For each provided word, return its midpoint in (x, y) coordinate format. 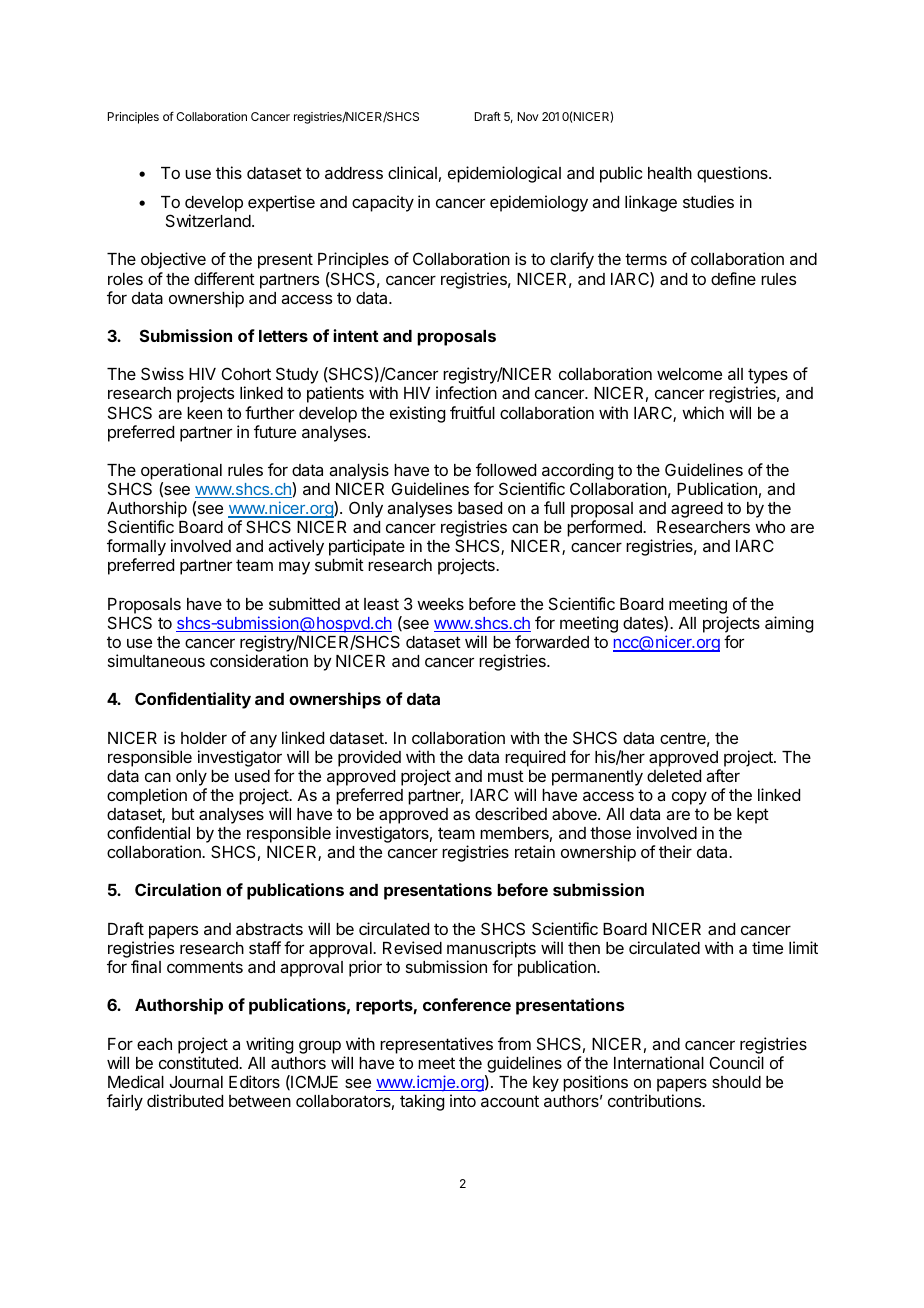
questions (733, 174)
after (723, 775)
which (703, 412)
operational (181, 471)
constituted (199, 1062)
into (463, 1100)
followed (506, 469)
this (229, 172)
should (736, 1082)
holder (204, 738)
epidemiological (504, 174)
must (506, 776)
